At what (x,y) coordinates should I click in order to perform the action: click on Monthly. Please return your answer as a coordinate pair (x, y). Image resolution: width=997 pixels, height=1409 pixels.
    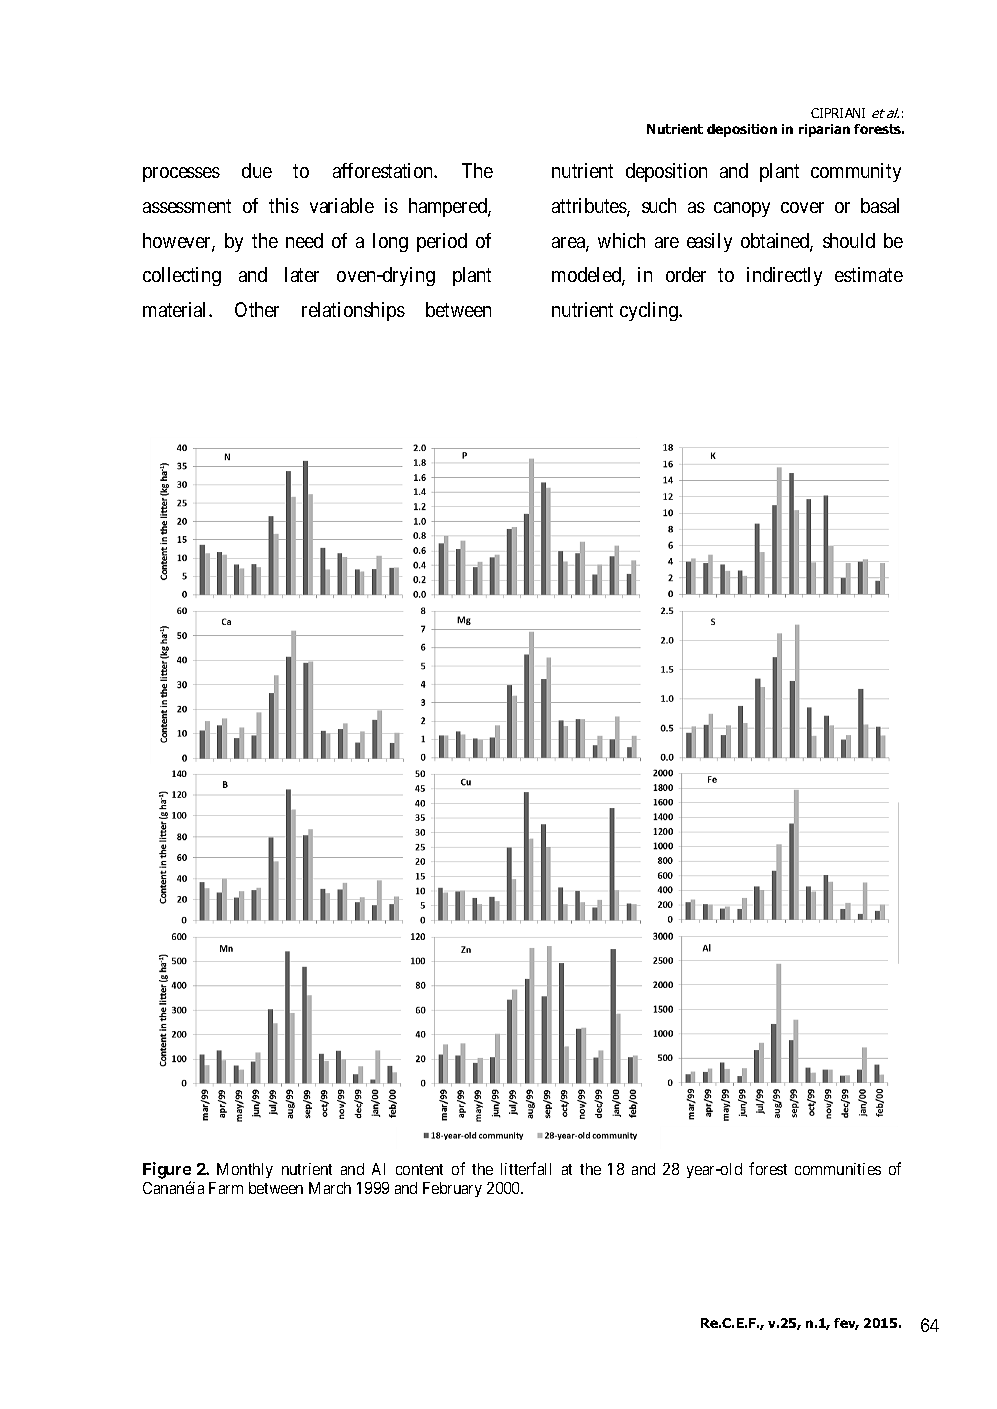
    Looking at the image, I should click on (245, 1170).
